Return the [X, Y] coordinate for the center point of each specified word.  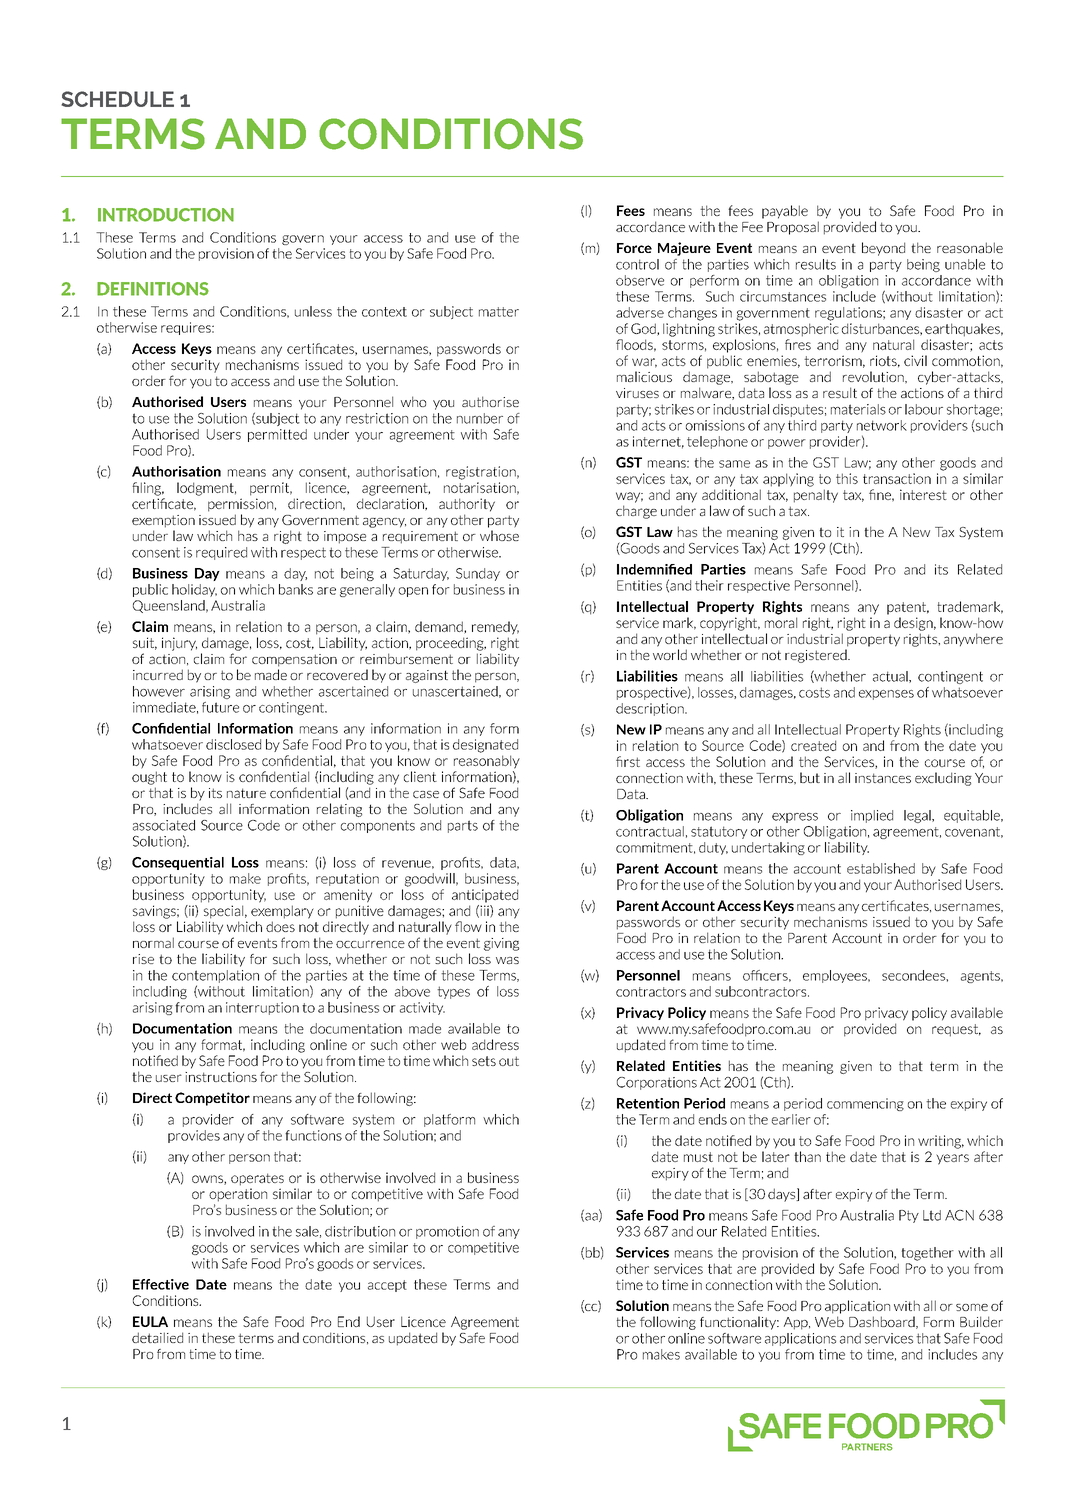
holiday [194, 590]
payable [785, 212]
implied [872, 816]
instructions [221, 1077]
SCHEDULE [117, 99]
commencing [865, 1104]
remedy [495, 628]
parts [463, 826]
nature [246, 793]
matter [499, 312]
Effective [161, 1284]
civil [915, 360]
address [495, 1044]
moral [781, 622]
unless [313, 311]
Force [634, 248]
